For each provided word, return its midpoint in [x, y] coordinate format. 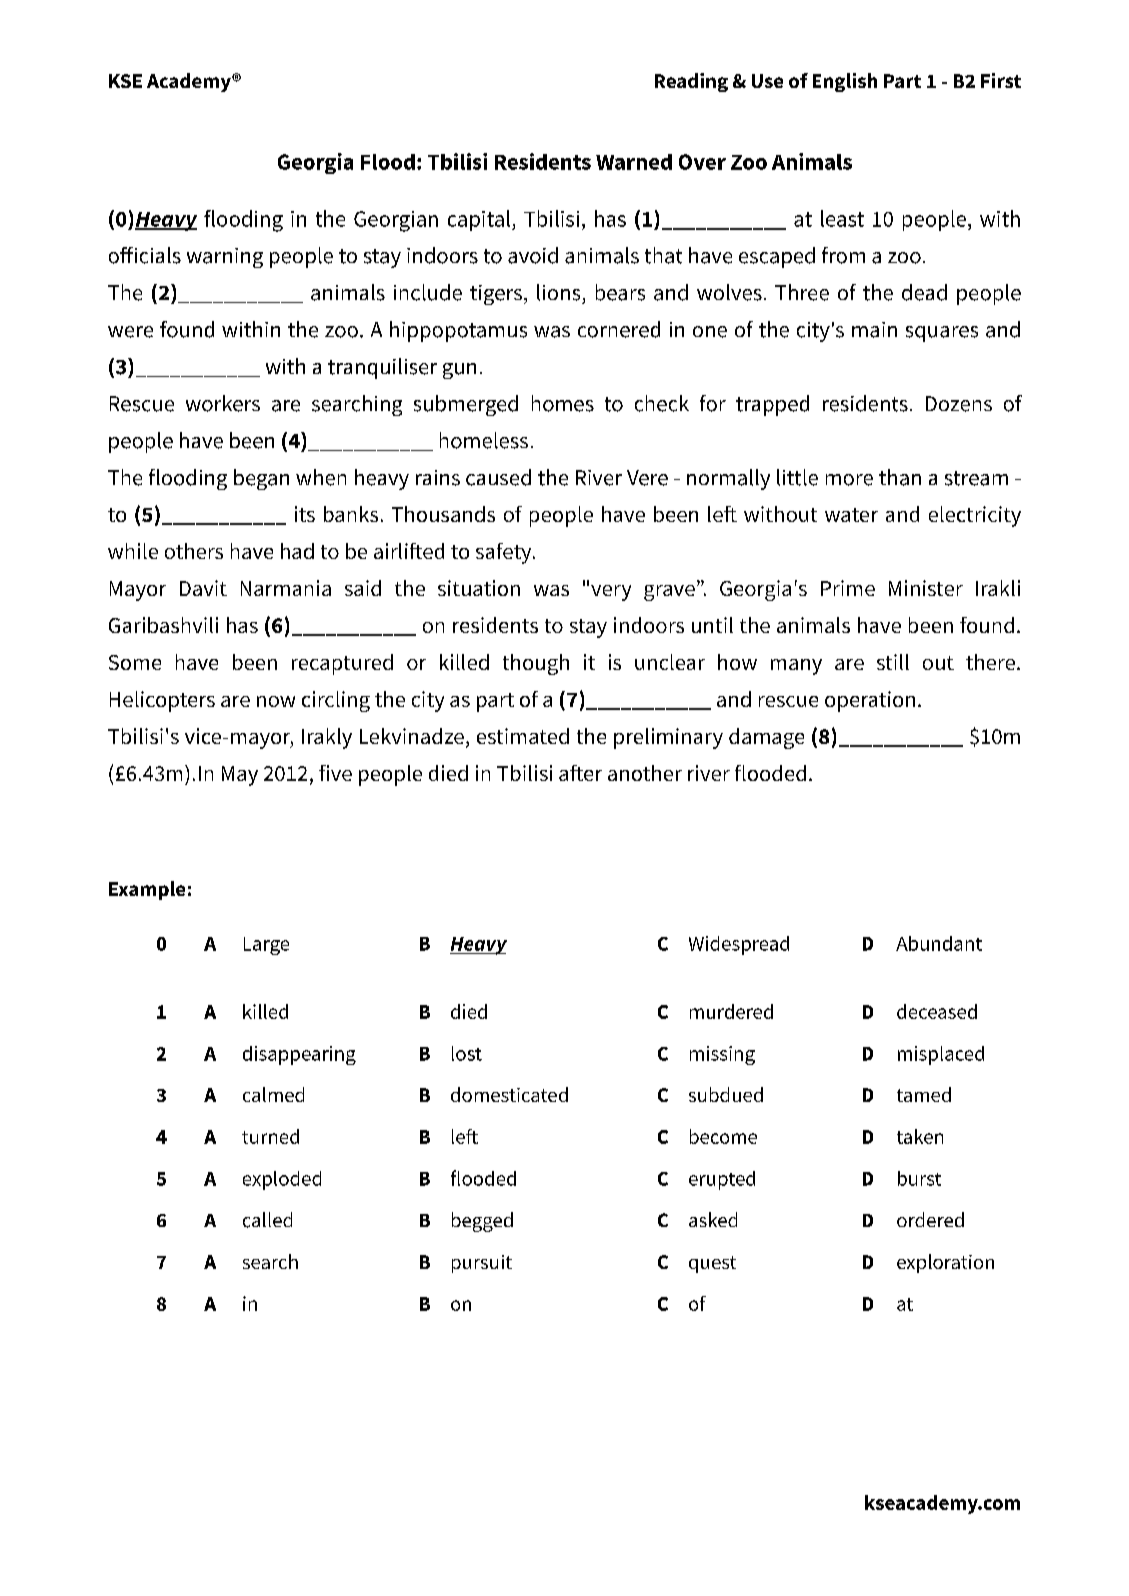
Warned [634, 162]
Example [147, 890]
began [261, 479]
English [845, 82]
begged [482, 1222]
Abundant [939, 943]
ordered [930, 1219]
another [645, 773]
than [900, 477]
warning [225, 258]
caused [498, 477]
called [267, 1220]
